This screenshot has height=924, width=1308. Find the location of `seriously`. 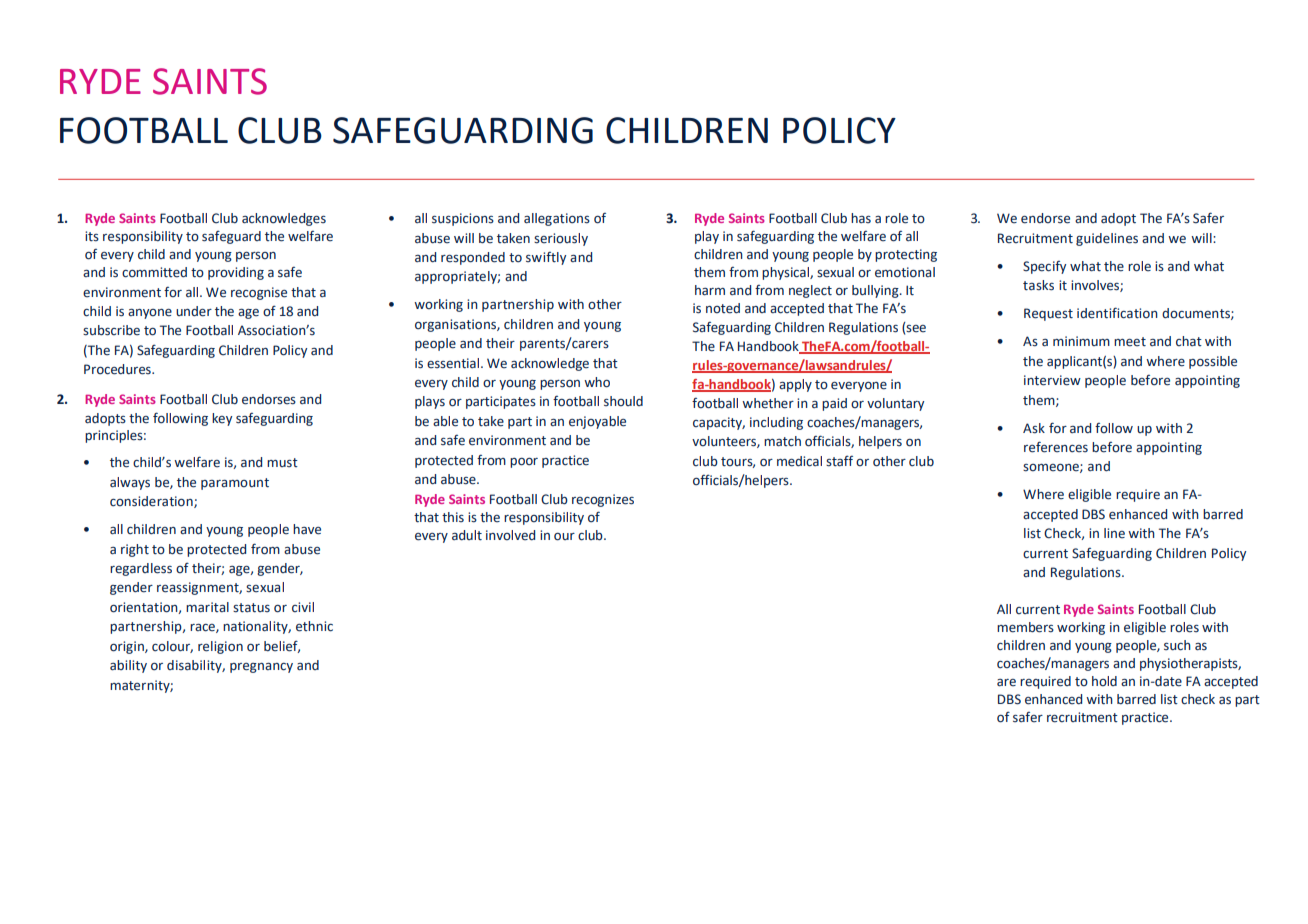

seriously is located at coordinates (561, 239).
